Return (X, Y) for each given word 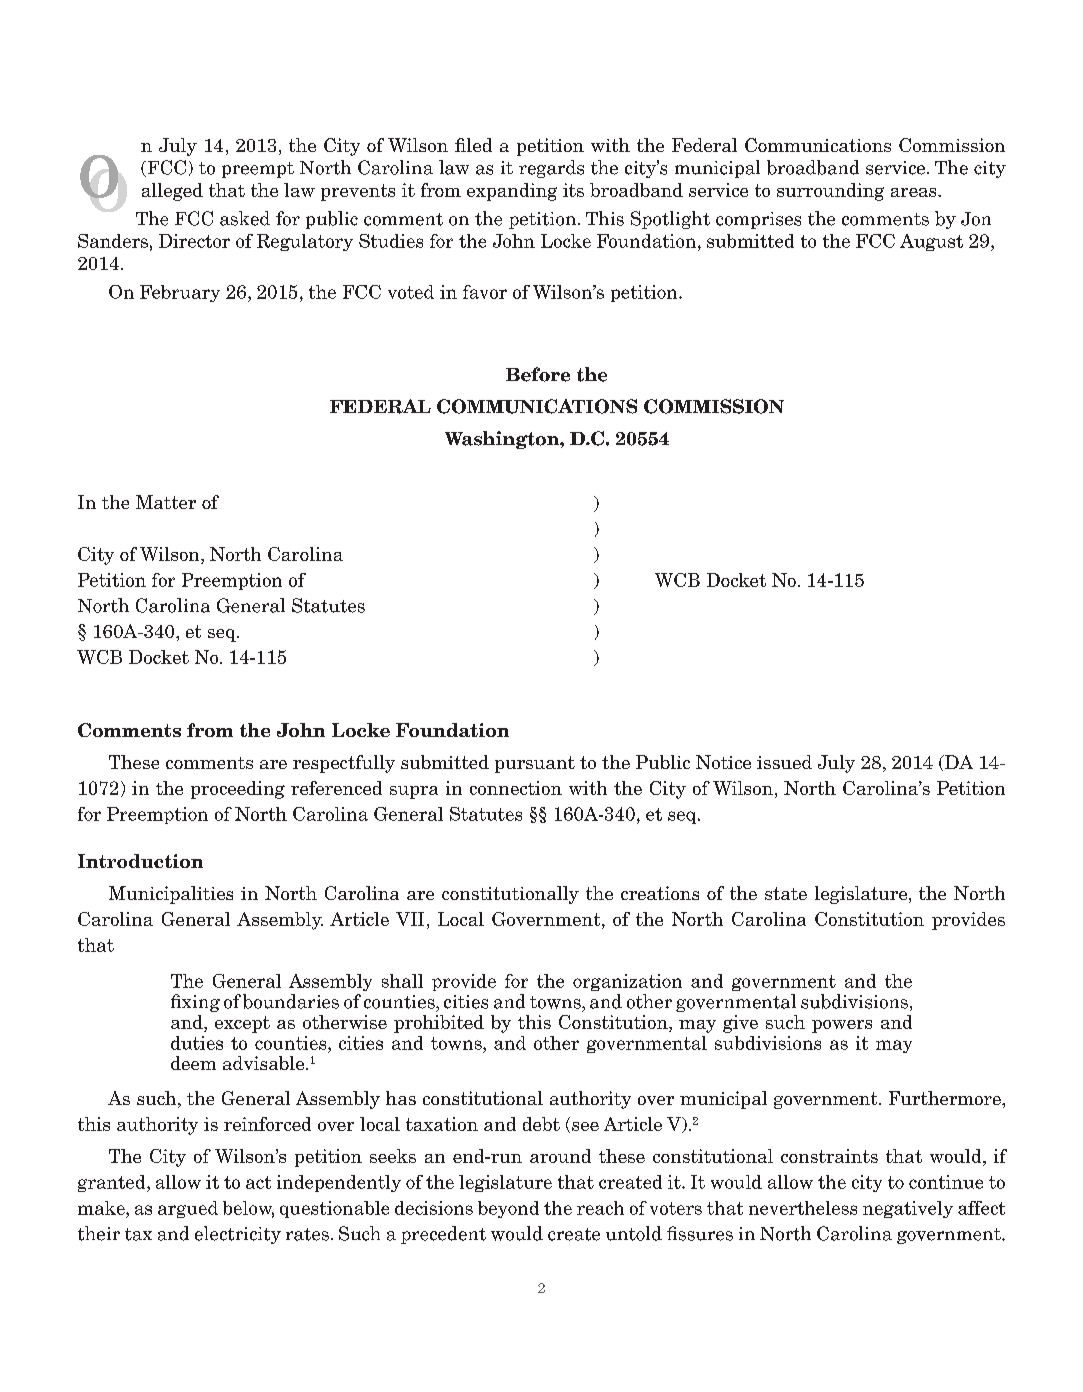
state (786, 893)
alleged (172, 192)
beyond (508, 1209)
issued (784, 762)
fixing (195, 1003)
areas (915, 192)
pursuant (535, 764)
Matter (166, 502)
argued (188, 1209)
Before (538, 374)
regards (551, 169)
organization (627, 982)
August (931, 242)
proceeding (238, 790)
